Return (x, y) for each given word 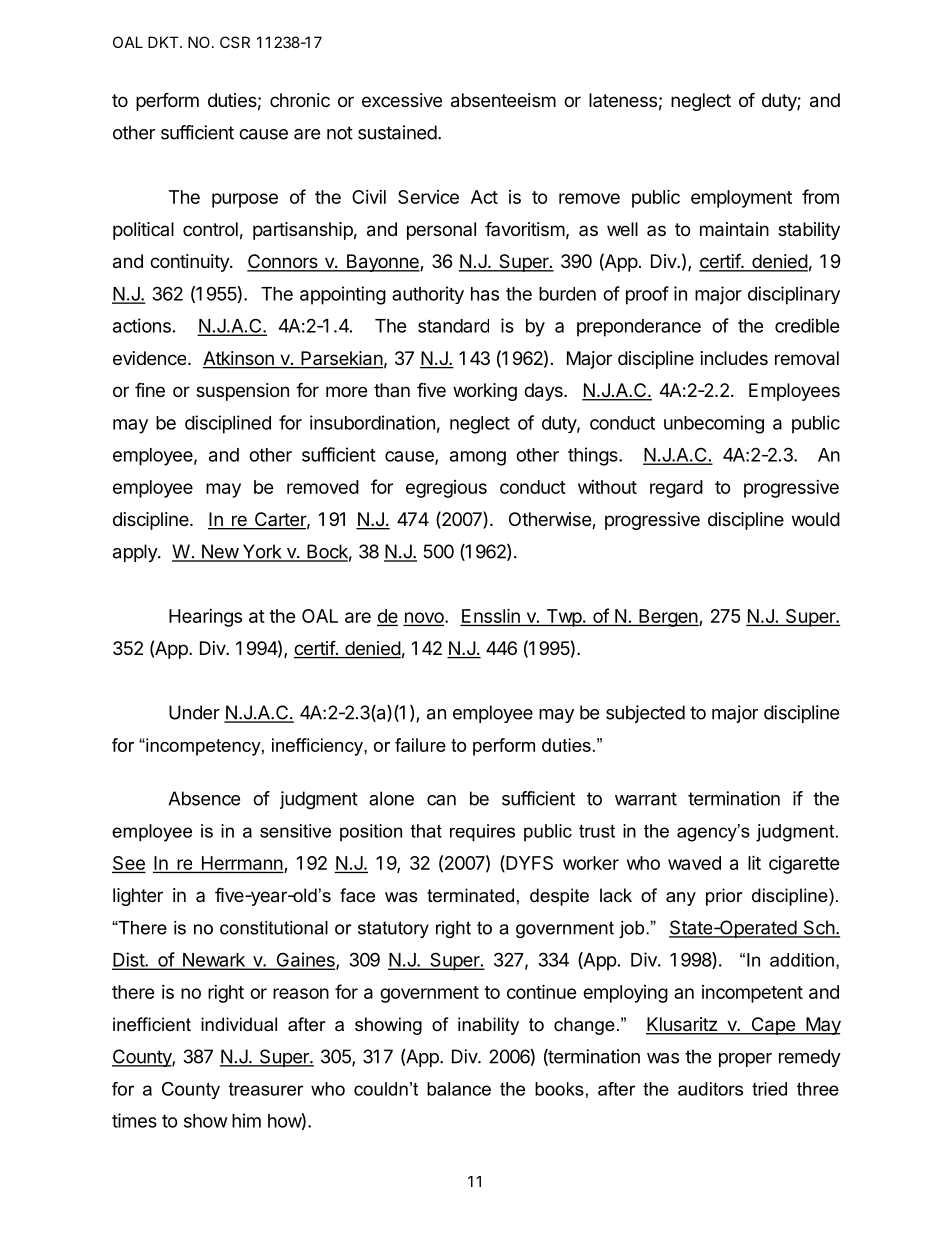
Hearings (205, 618)
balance (459, 1089)
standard (453, 326)
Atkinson (239, 359)
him (246, 1120)
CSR (235, 42)
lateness (623, 100)
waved (694, 863)
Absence (204, 798)
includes (734, 358)
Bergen (668, 618)
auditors (710, 1089)
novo (425, 618)
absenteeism (503, 100)
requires (482, 833)
